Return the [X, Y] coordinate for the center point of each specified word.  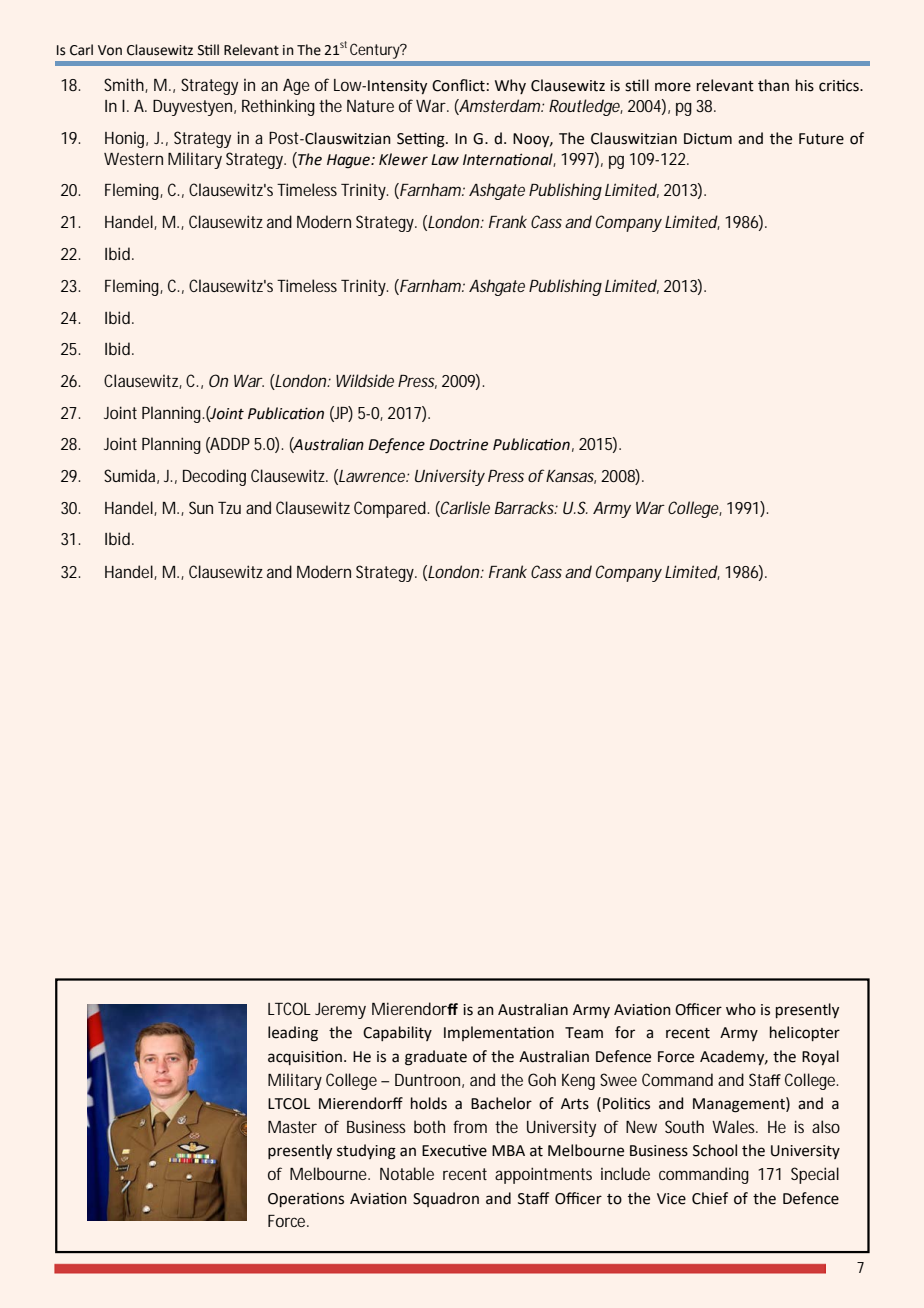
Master [292, 1127]
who [741, 1009]
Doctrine [458, 445]
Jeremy [340, 1011]
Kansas [571, 477]
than [773, 85]
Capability [397, 1033]
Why [510, 86]
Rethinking [278, 107]
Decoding [214, 477]
